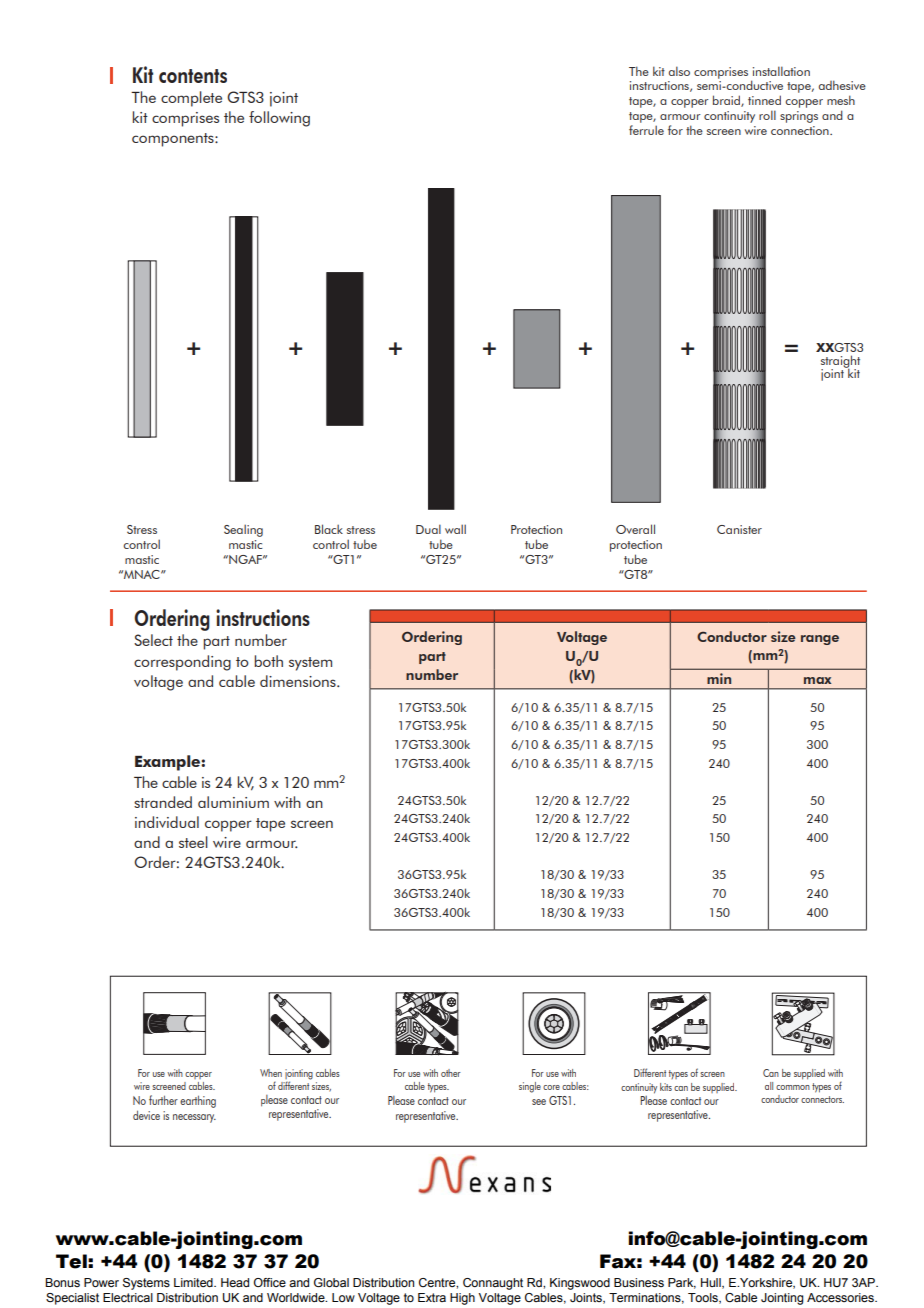  I want to click on Canister, so click(739, 529).
